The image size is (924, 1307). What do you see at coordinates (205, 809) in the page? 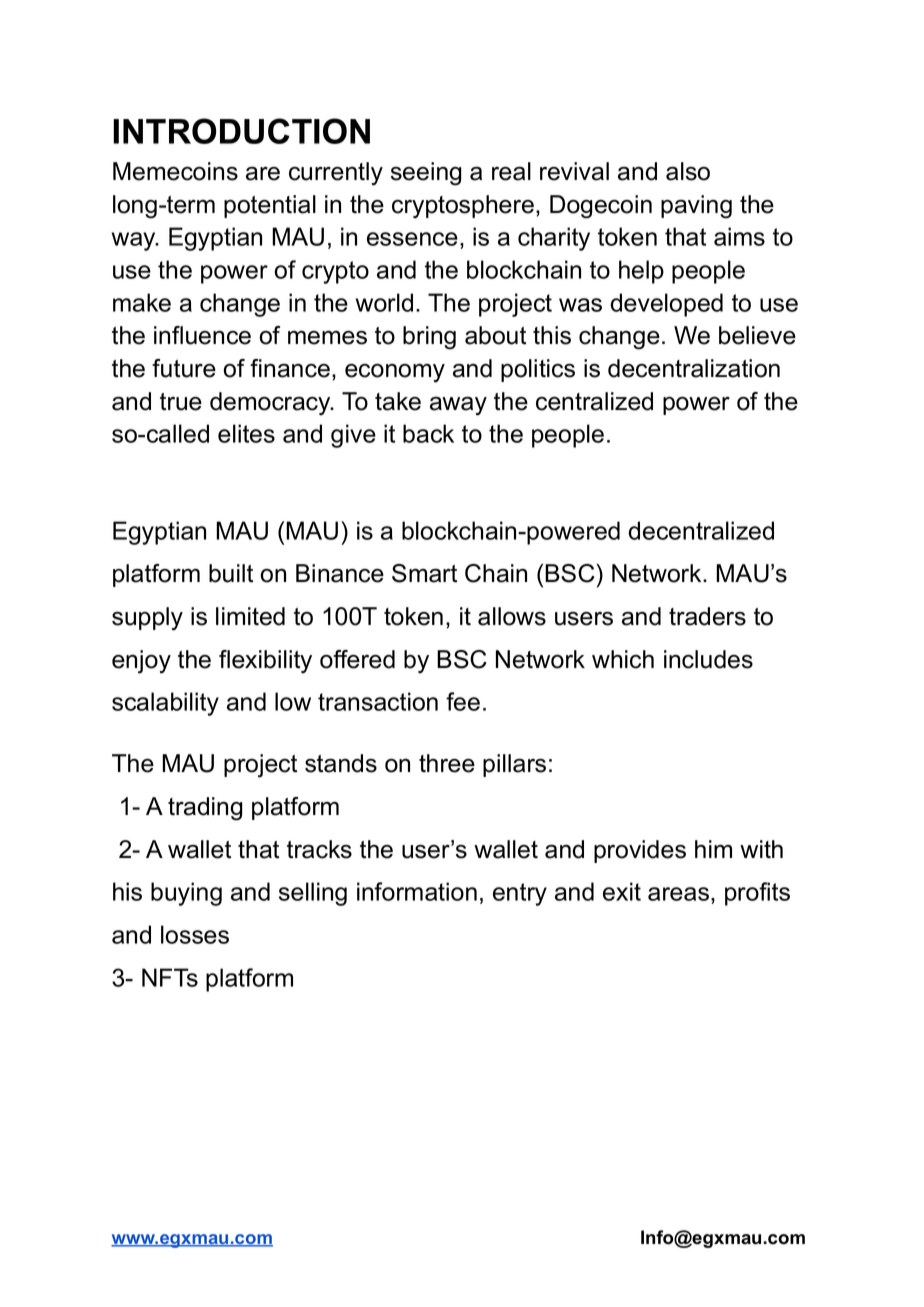
I see `trading` at bounding box center [205, 809].
